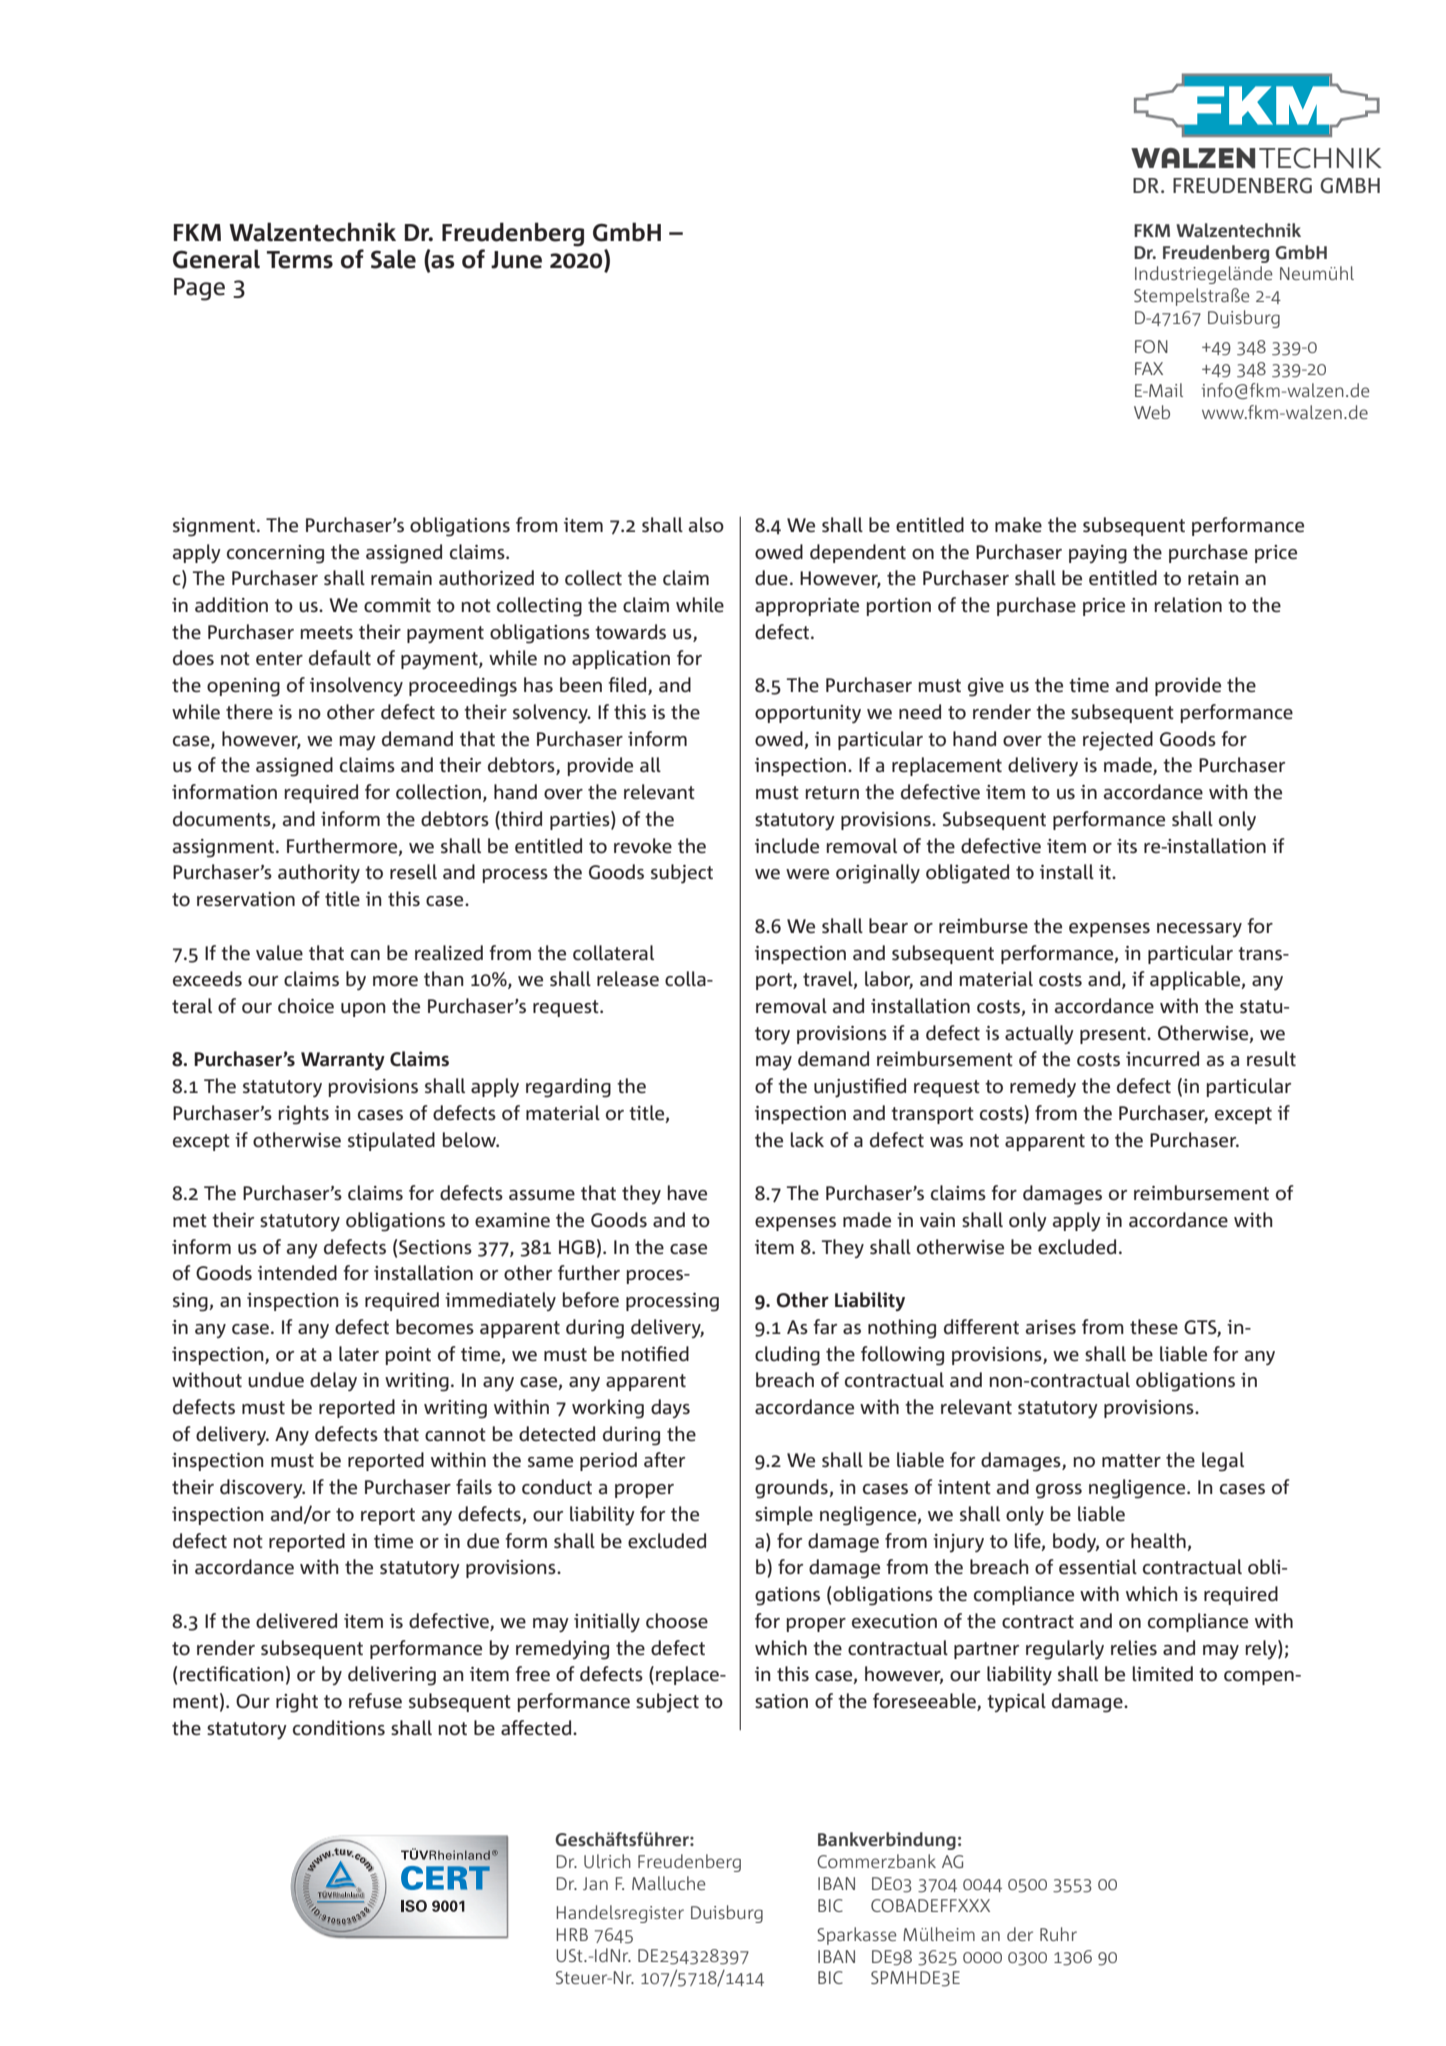 This screenshot has width=1446, height=2046. I want to click on make, so click(1018, 525).
